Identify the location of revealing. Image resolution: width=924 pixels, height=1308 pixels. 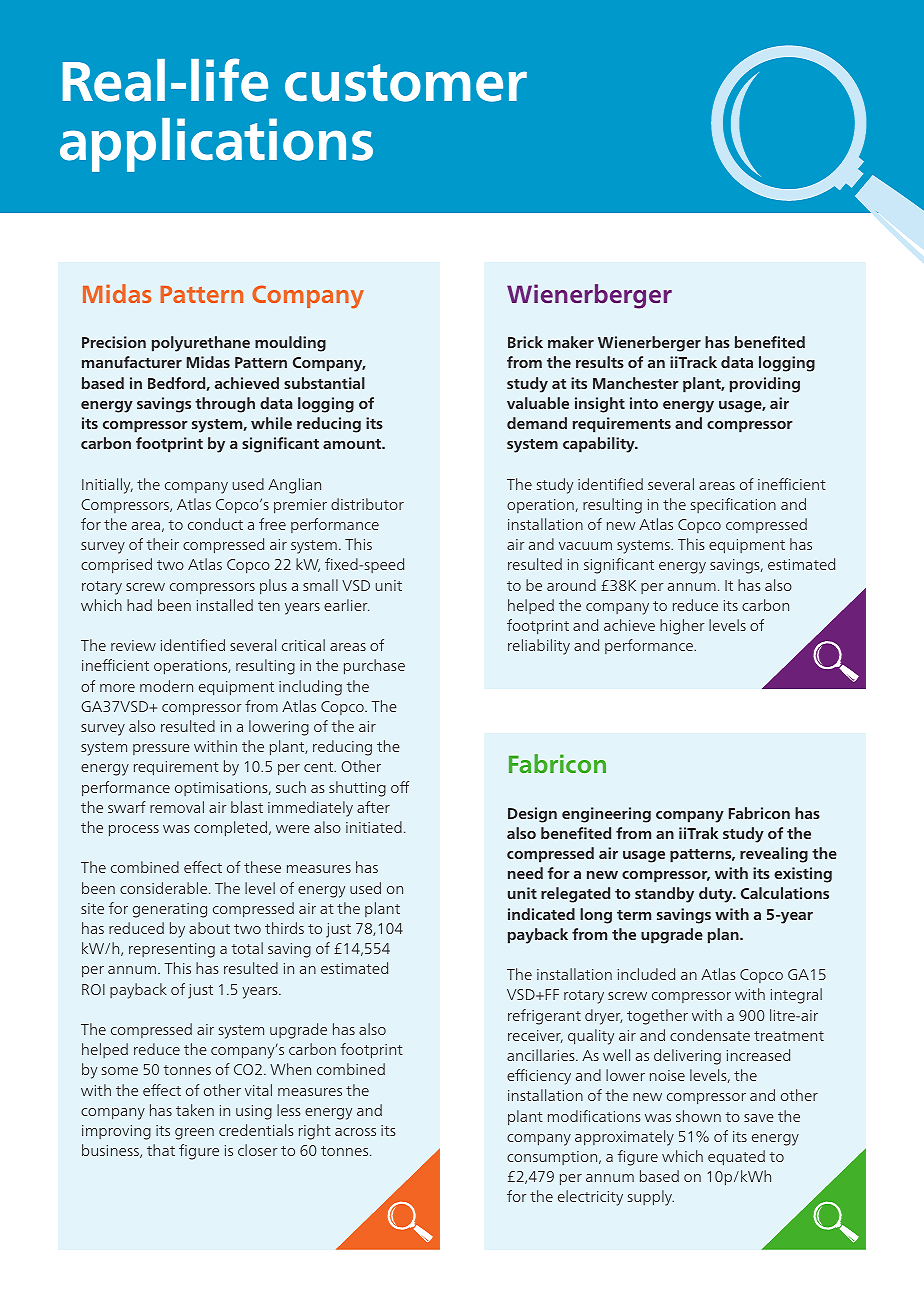
(774, 855).
